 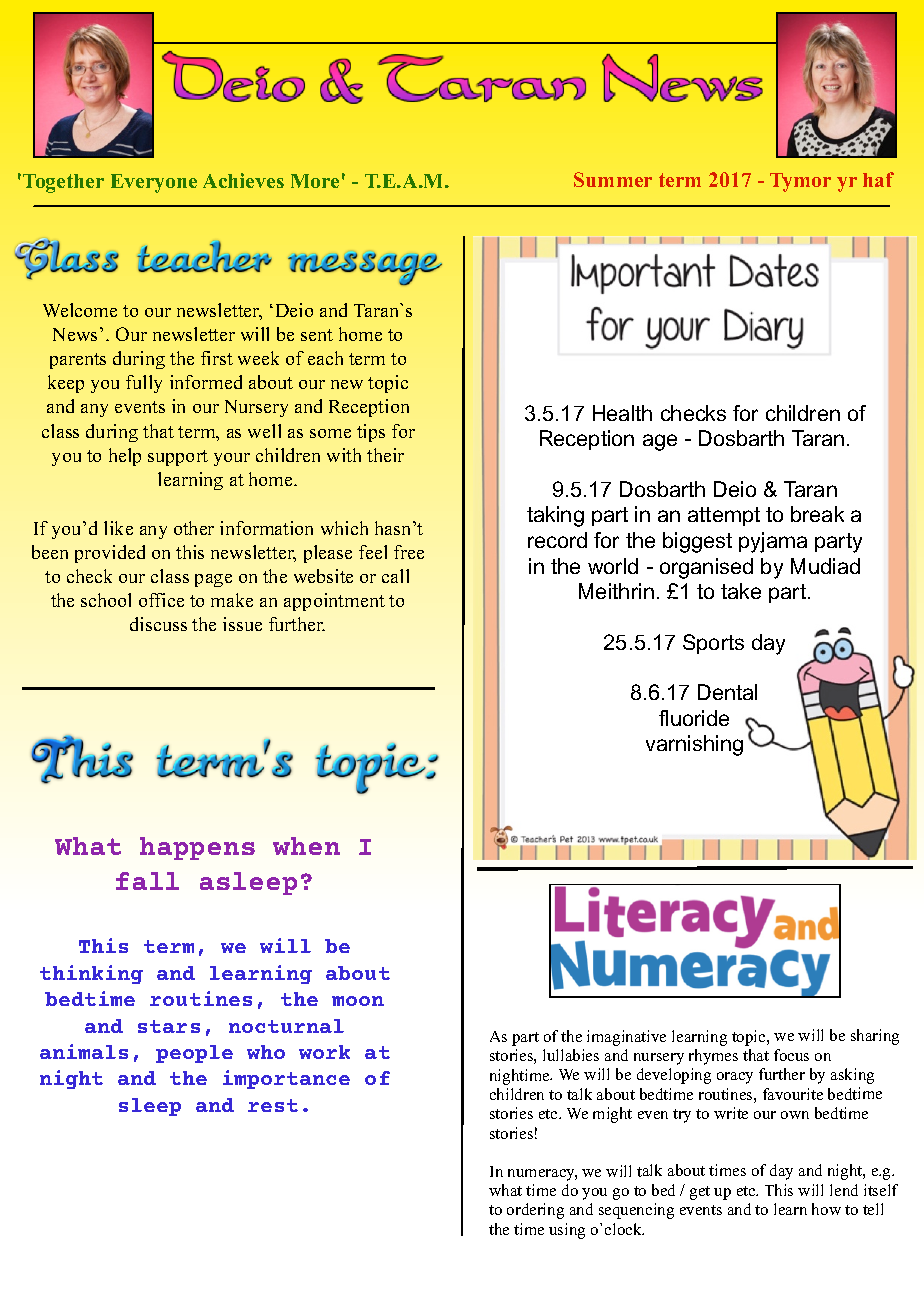 What do you see at coordinates (273, 1105) in the image?
I see `rest` at bounding box center [273, 1105].
